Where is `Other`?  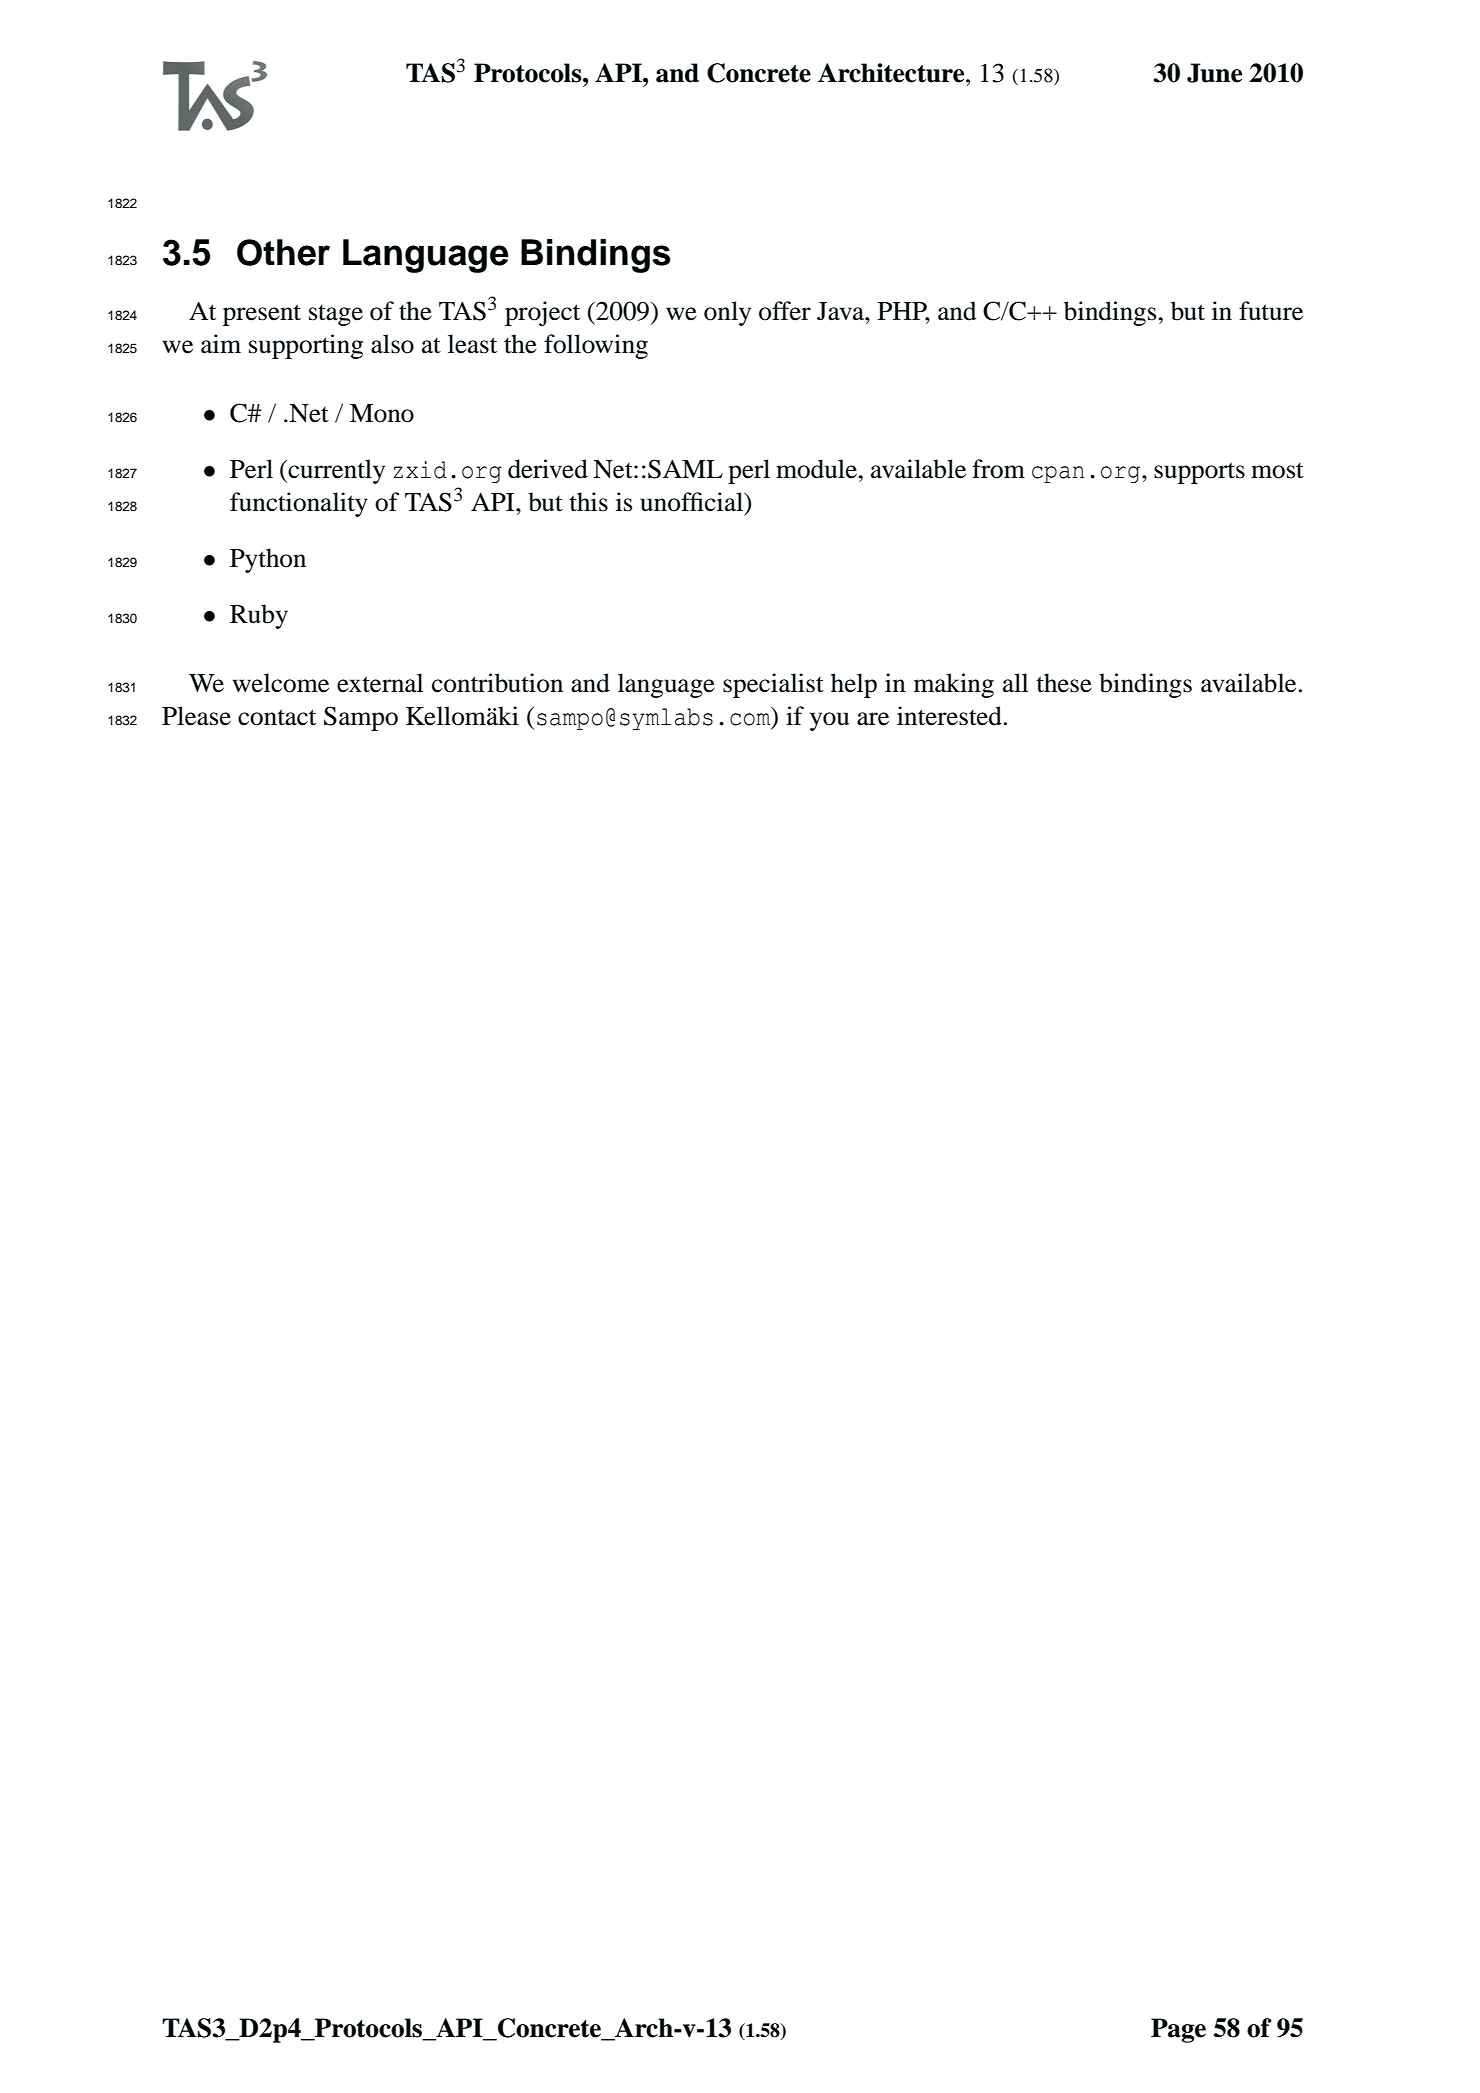
Other is located at coordinates (283, 252).
